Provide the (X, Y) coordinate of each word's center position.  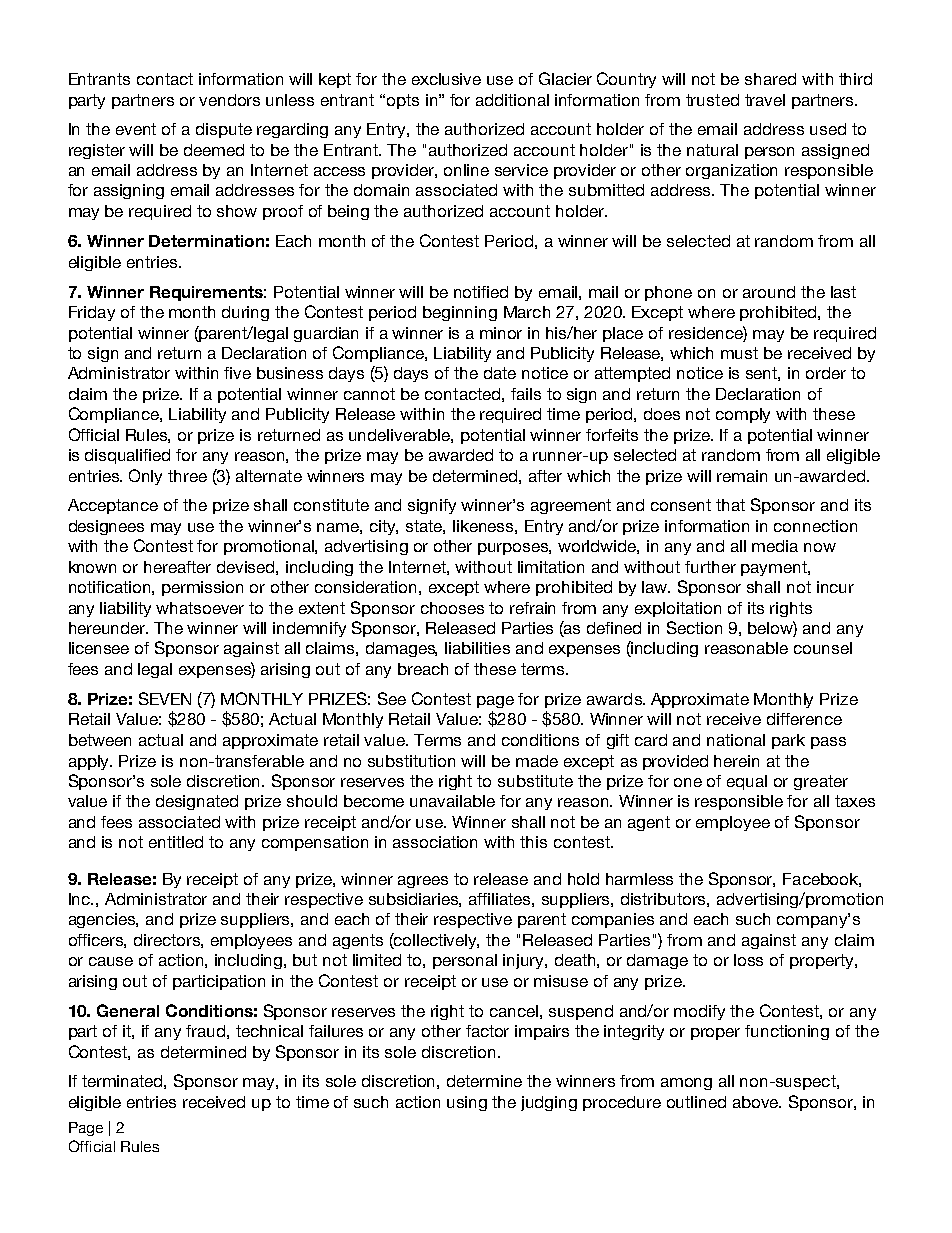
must (739, 353)
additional (512, 100)
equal (747, 782)
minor (501, 333)
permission (202, 588)
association (435, 842)
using (467, 1103)
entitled (176, 842)
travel (765, 100)
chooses (452, 608)
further (710, 567)
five (237, 373)
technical (269, 1031)
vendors (229, 100)
